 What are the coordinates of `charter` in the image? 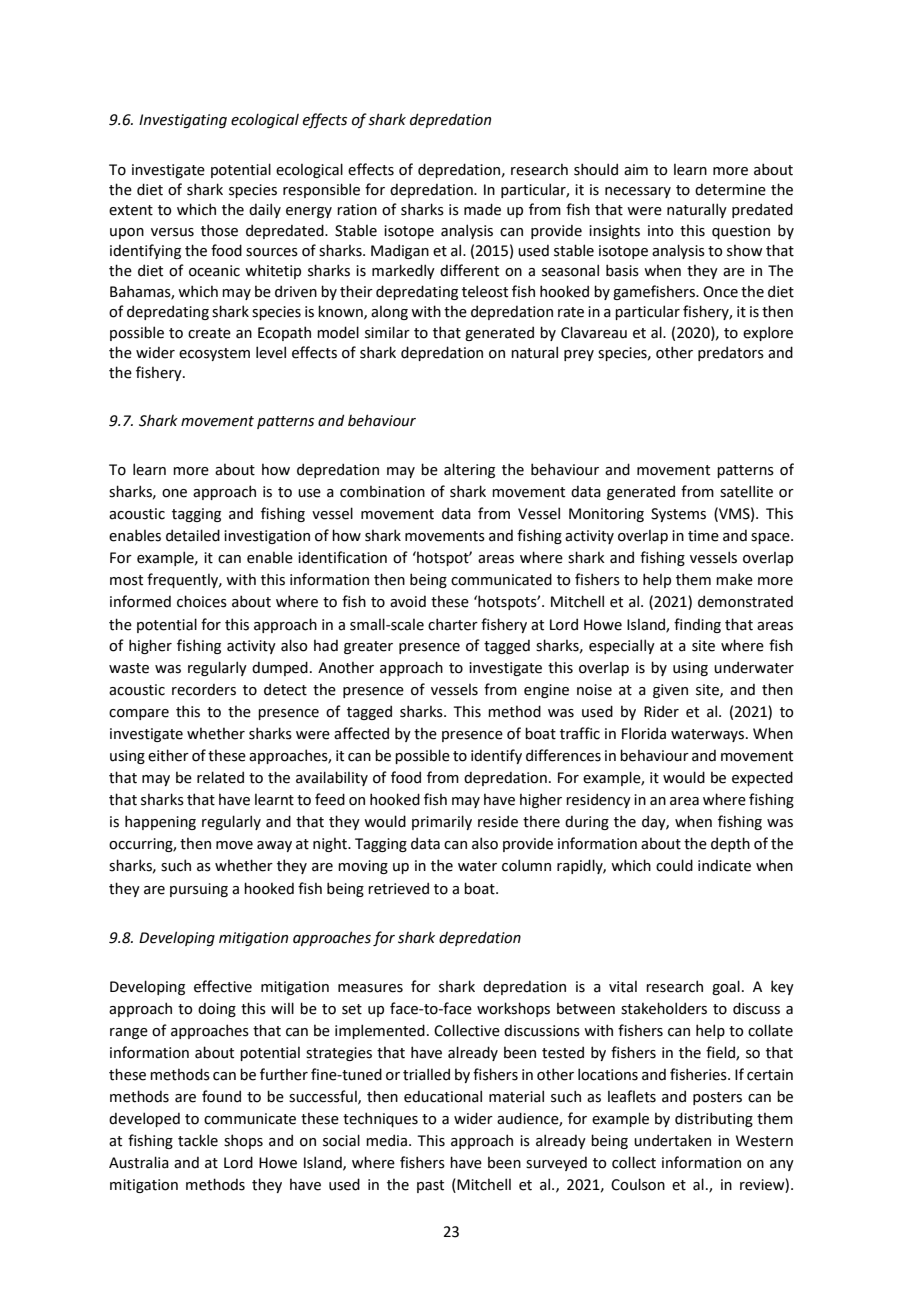 It's located at (453, 624).
